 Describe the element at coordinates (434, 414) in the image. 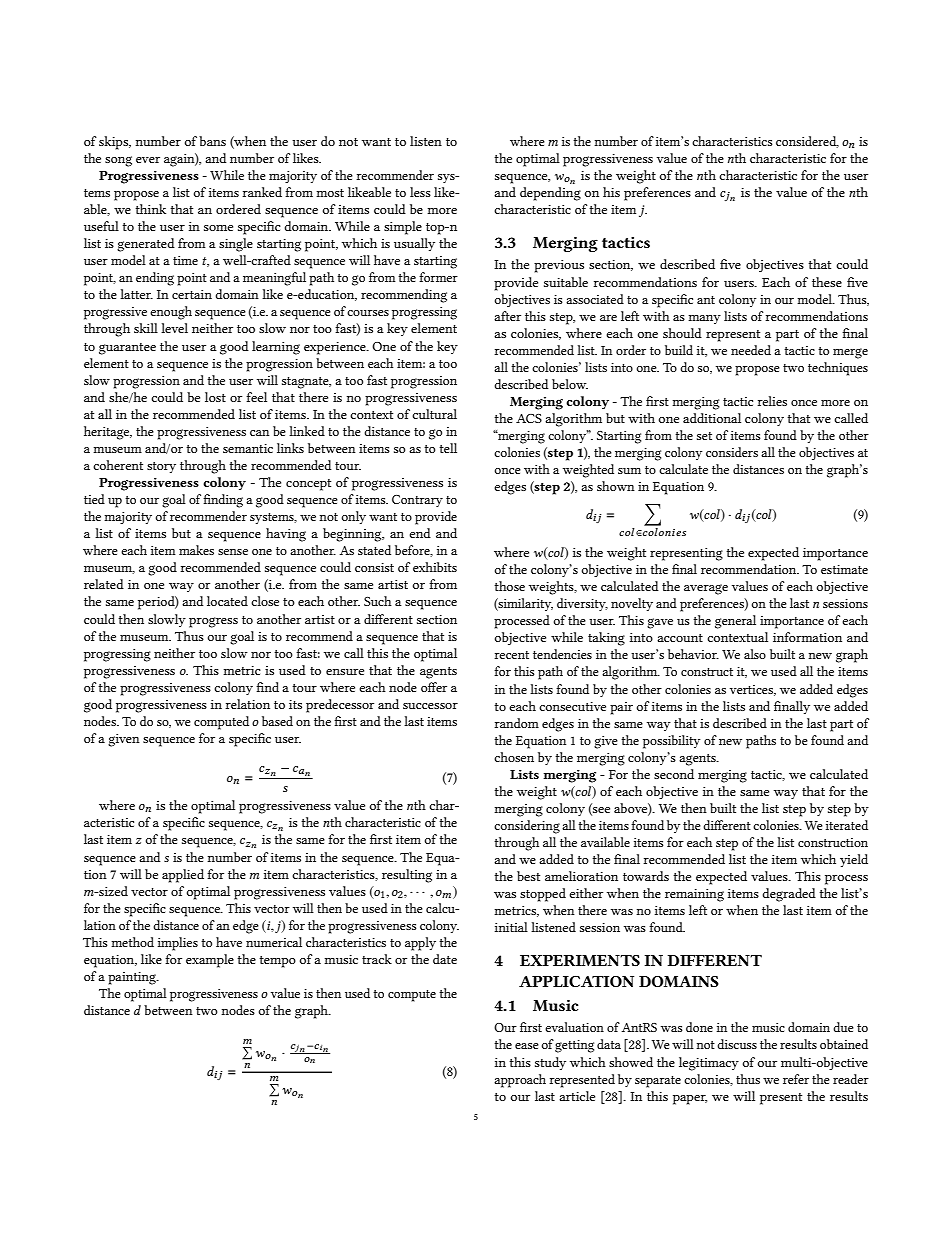

I see `cultural` at that location.
